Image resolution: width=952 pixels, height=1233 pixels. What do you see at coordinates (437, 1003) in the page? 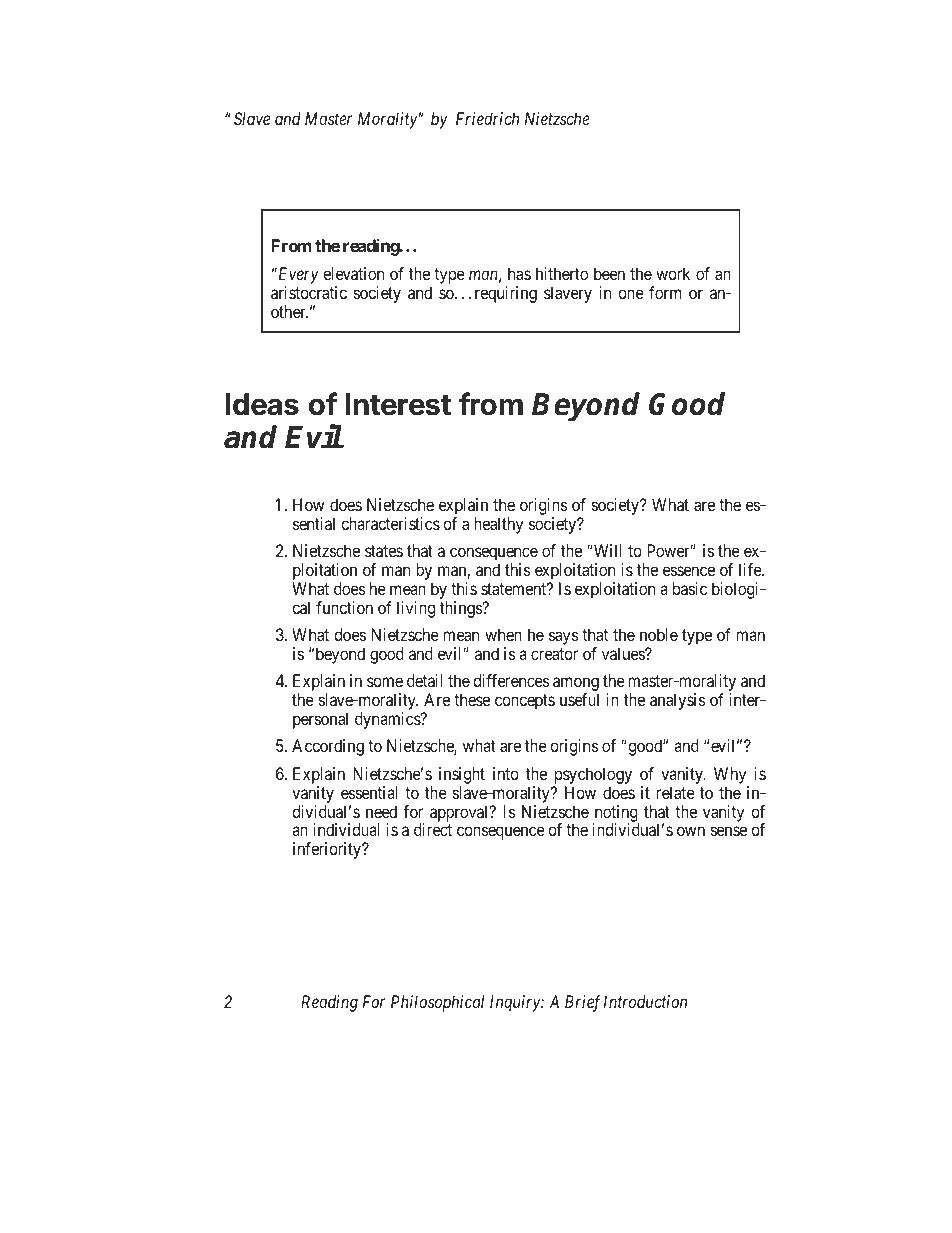
I see `Philosophical` at bounding box center [437, 1003].
